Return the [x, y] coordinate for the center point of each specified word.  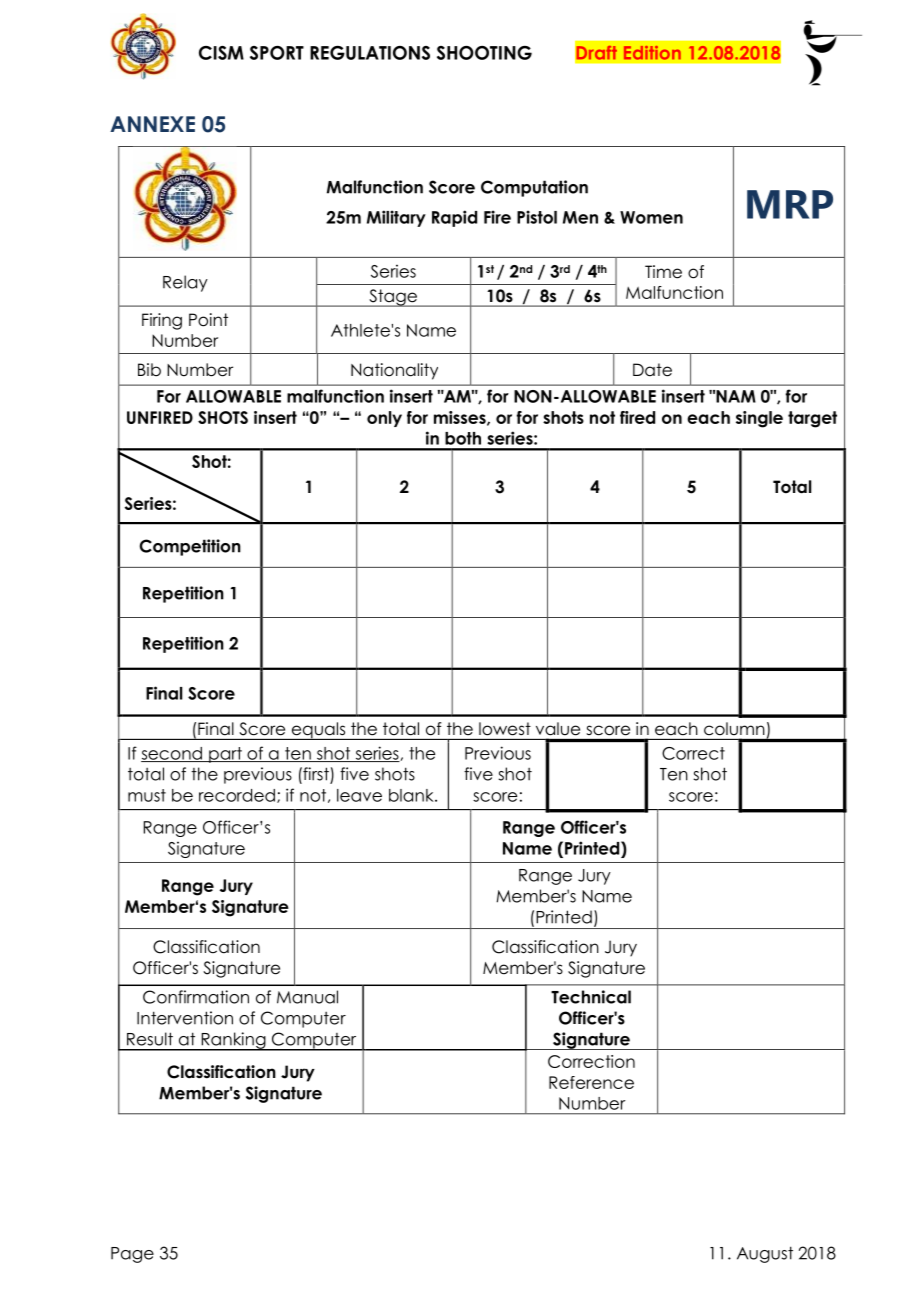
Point [208, 320]
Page [132, 1255]
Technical [591, 997]
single [759, 419]
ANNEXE [152, 124]
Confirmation [196, 997]
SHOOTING [484, 53]
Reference [591, 1082]
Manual [307, 997]
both [463, 438]
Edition [652, 53]
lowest [505, 728]
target [812, 419]
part [225, 755]
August [765, 1254]
